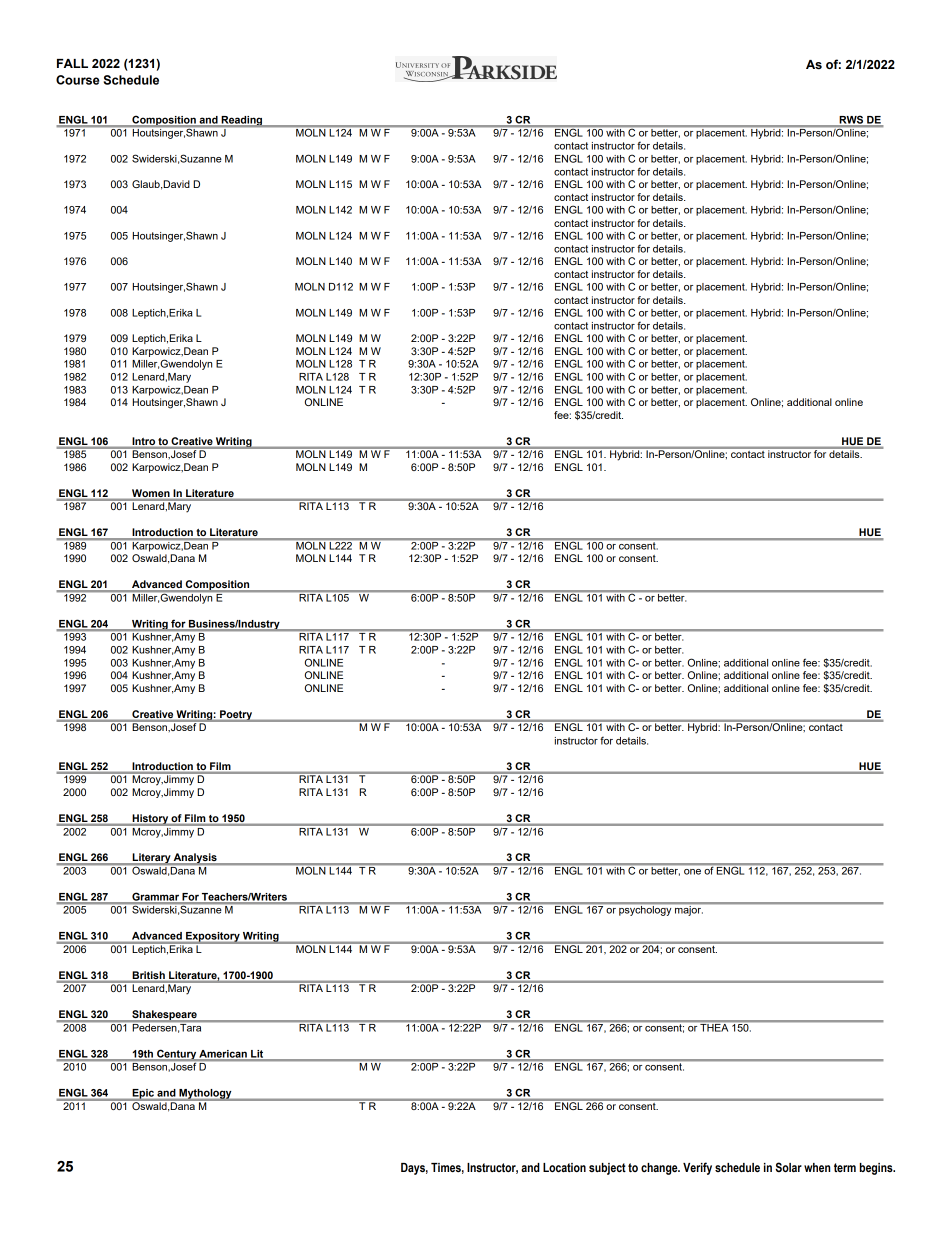 The width and height of the screenshot is (952, 1233). What do you see at coordinates (817, 1167) in the screenshot?
I see `when` at bounding box center [817, 1167].
